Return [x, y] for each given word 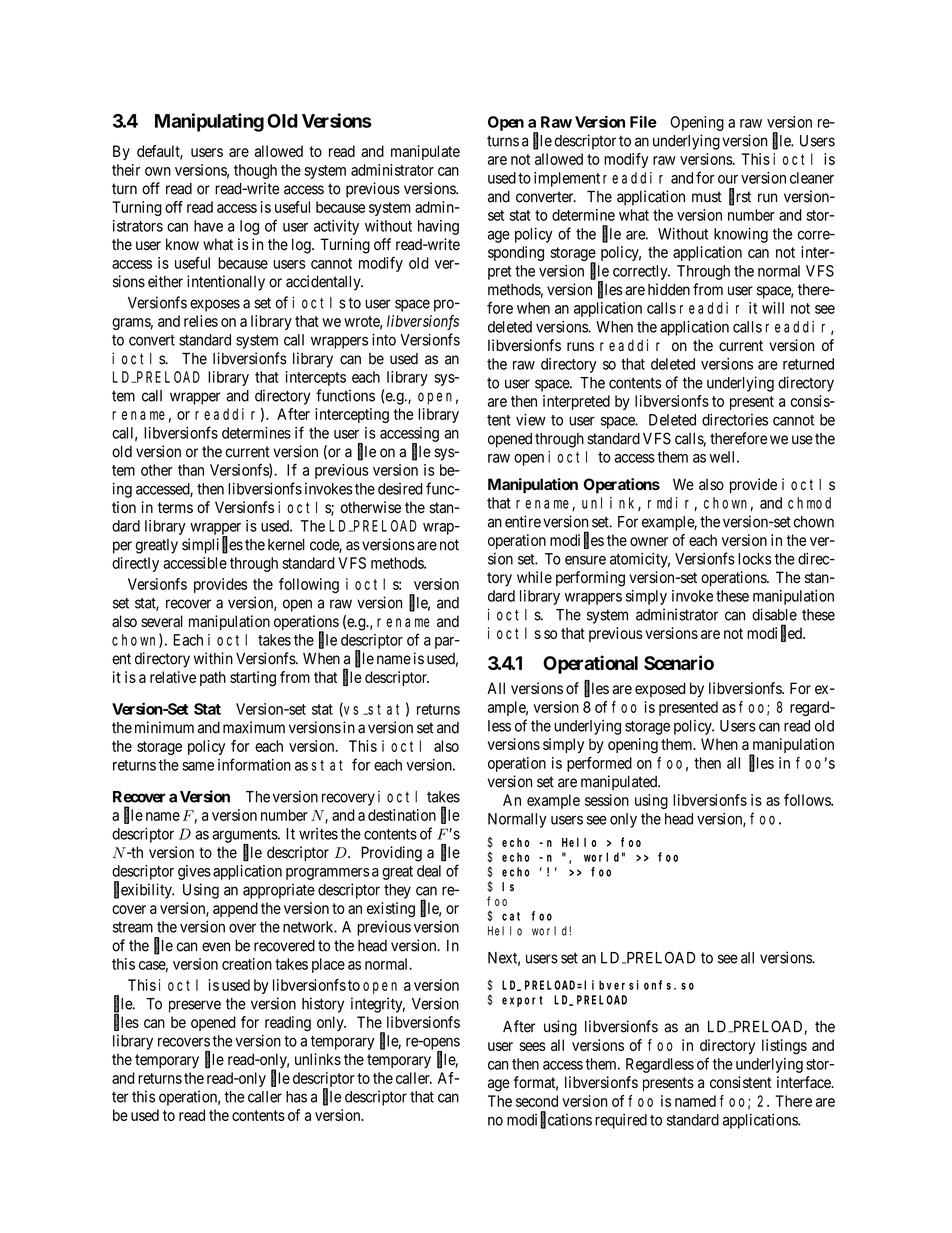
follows [808, 800]
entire [523, 521]
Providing [391, 854]
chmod [809, 503]
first [740, 197]
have [208, 226]
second [537, 1101]
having [438, 227]
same [198, 766]
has [296, 1097]
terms [175, 508]
